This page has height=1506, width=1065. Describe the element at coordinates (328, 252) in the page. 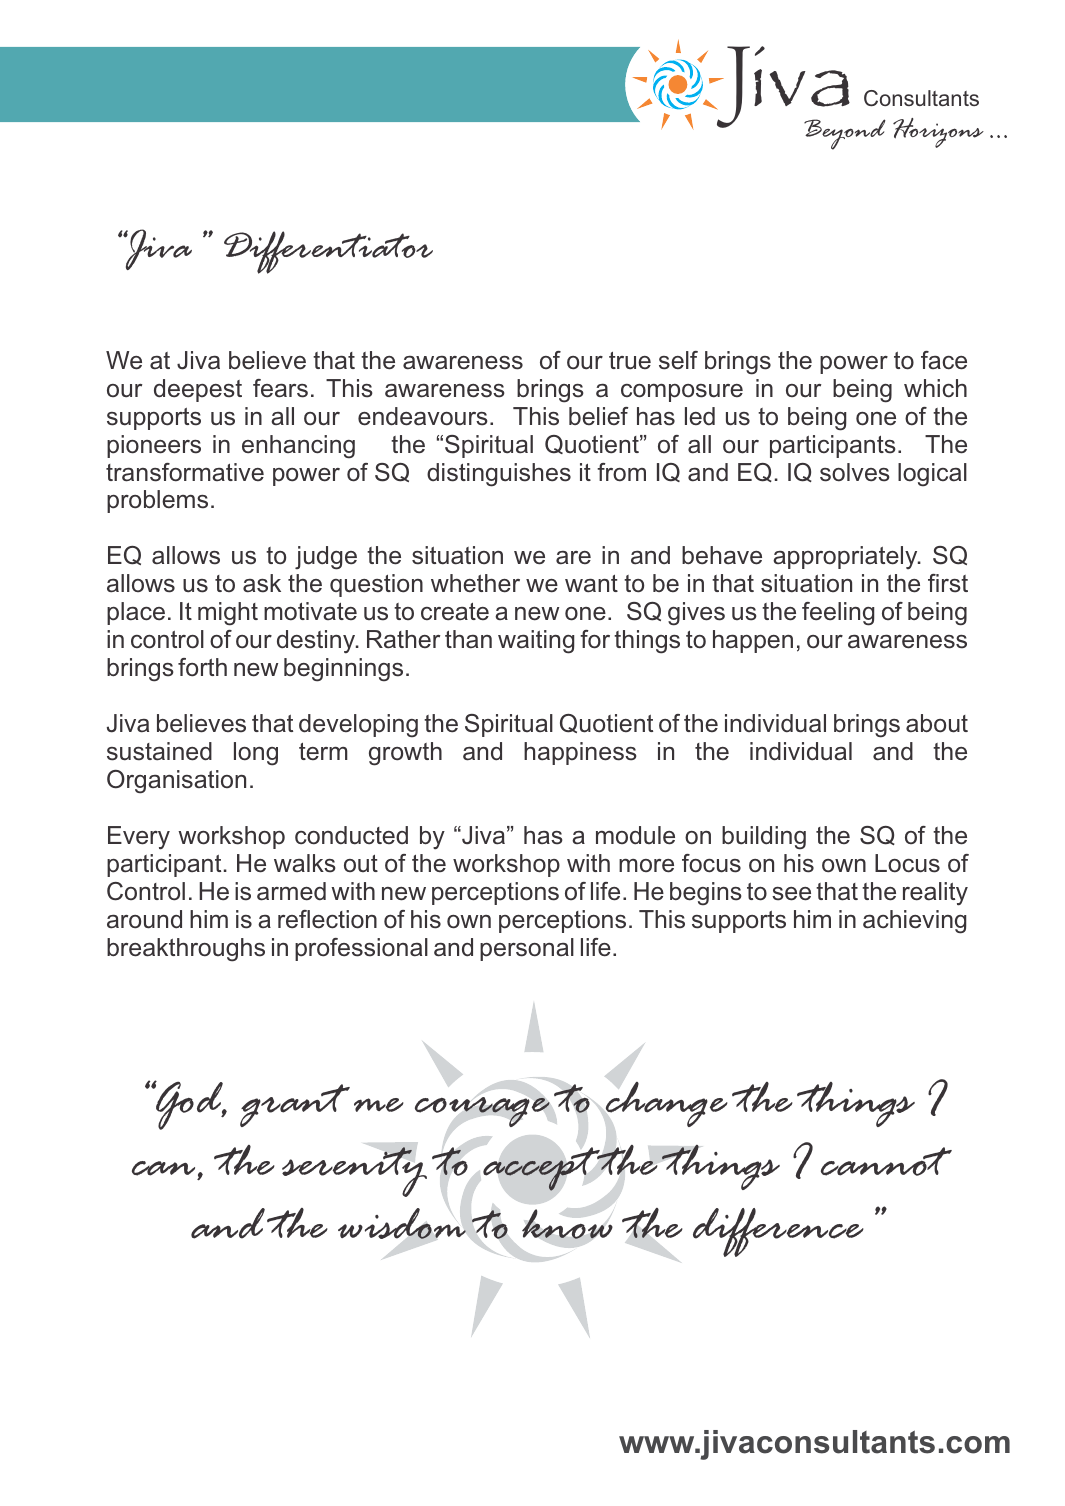

I see `Differentiator` at that location.
